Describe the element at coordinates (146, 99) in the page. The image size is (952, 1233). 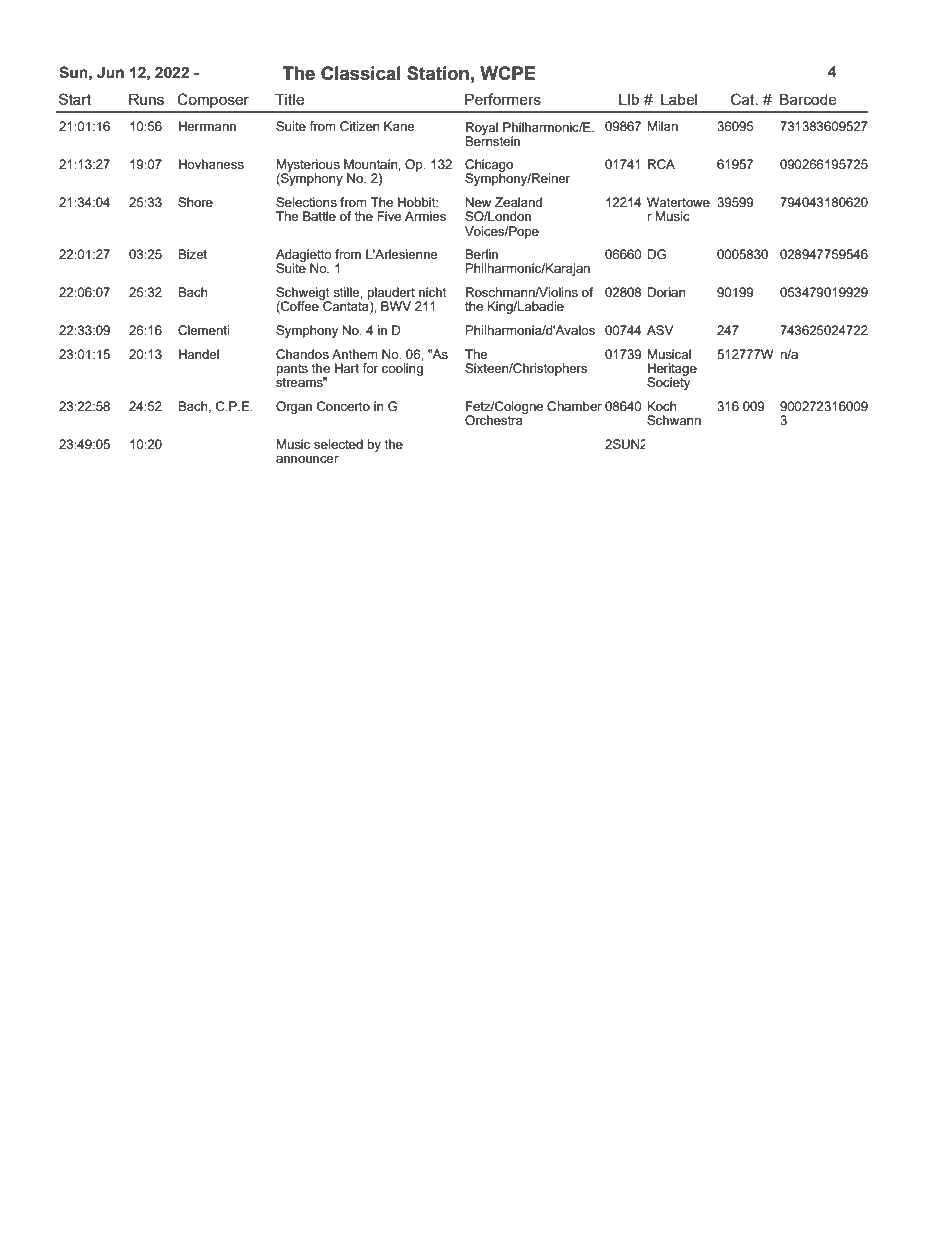
I see `Runs` at that location.
